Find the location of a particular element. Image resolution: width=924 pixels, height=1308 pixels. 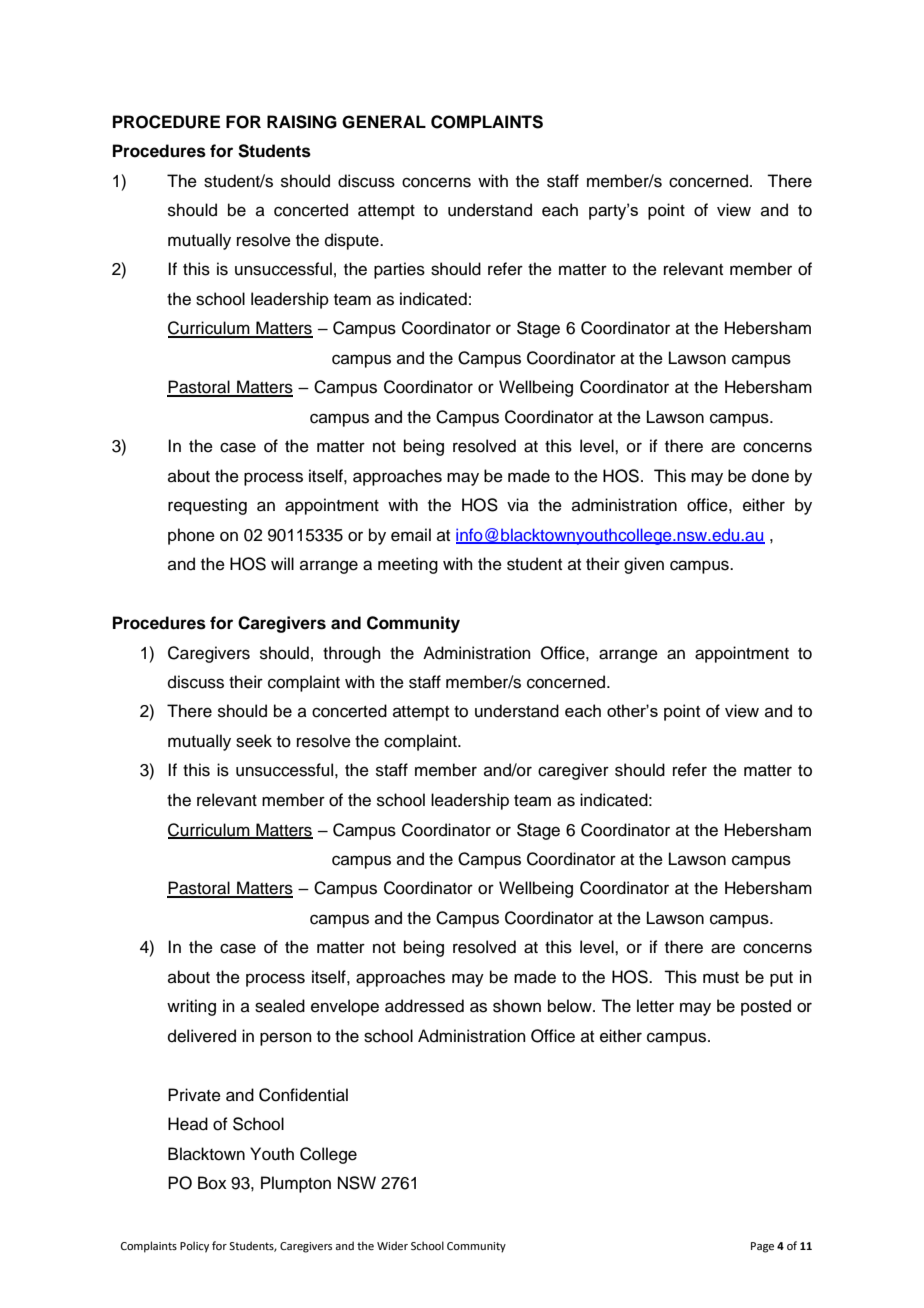

RAISING is located at coordinates (302, 122).
